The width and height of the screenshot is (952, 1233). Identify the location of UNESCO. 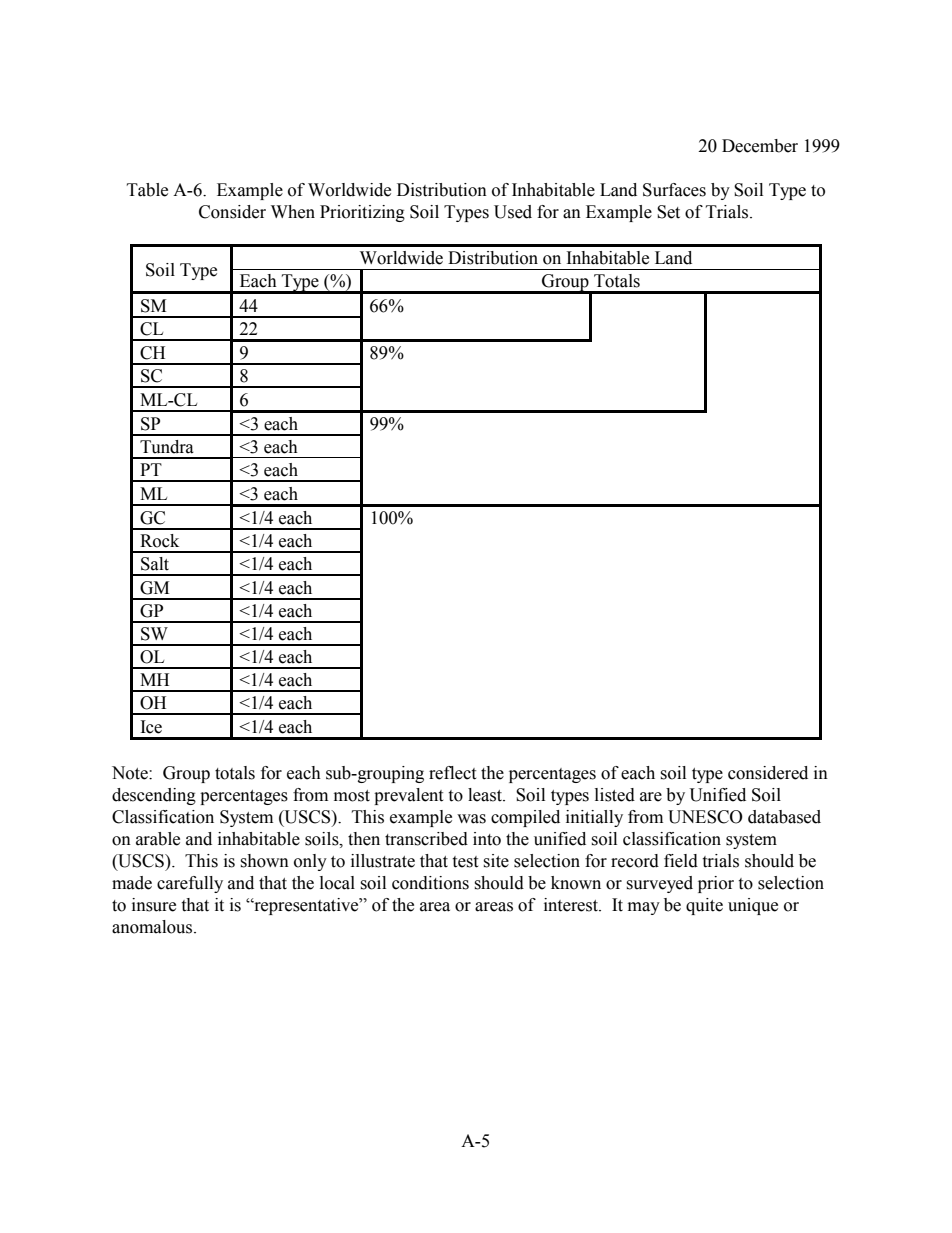
(705, 817).
